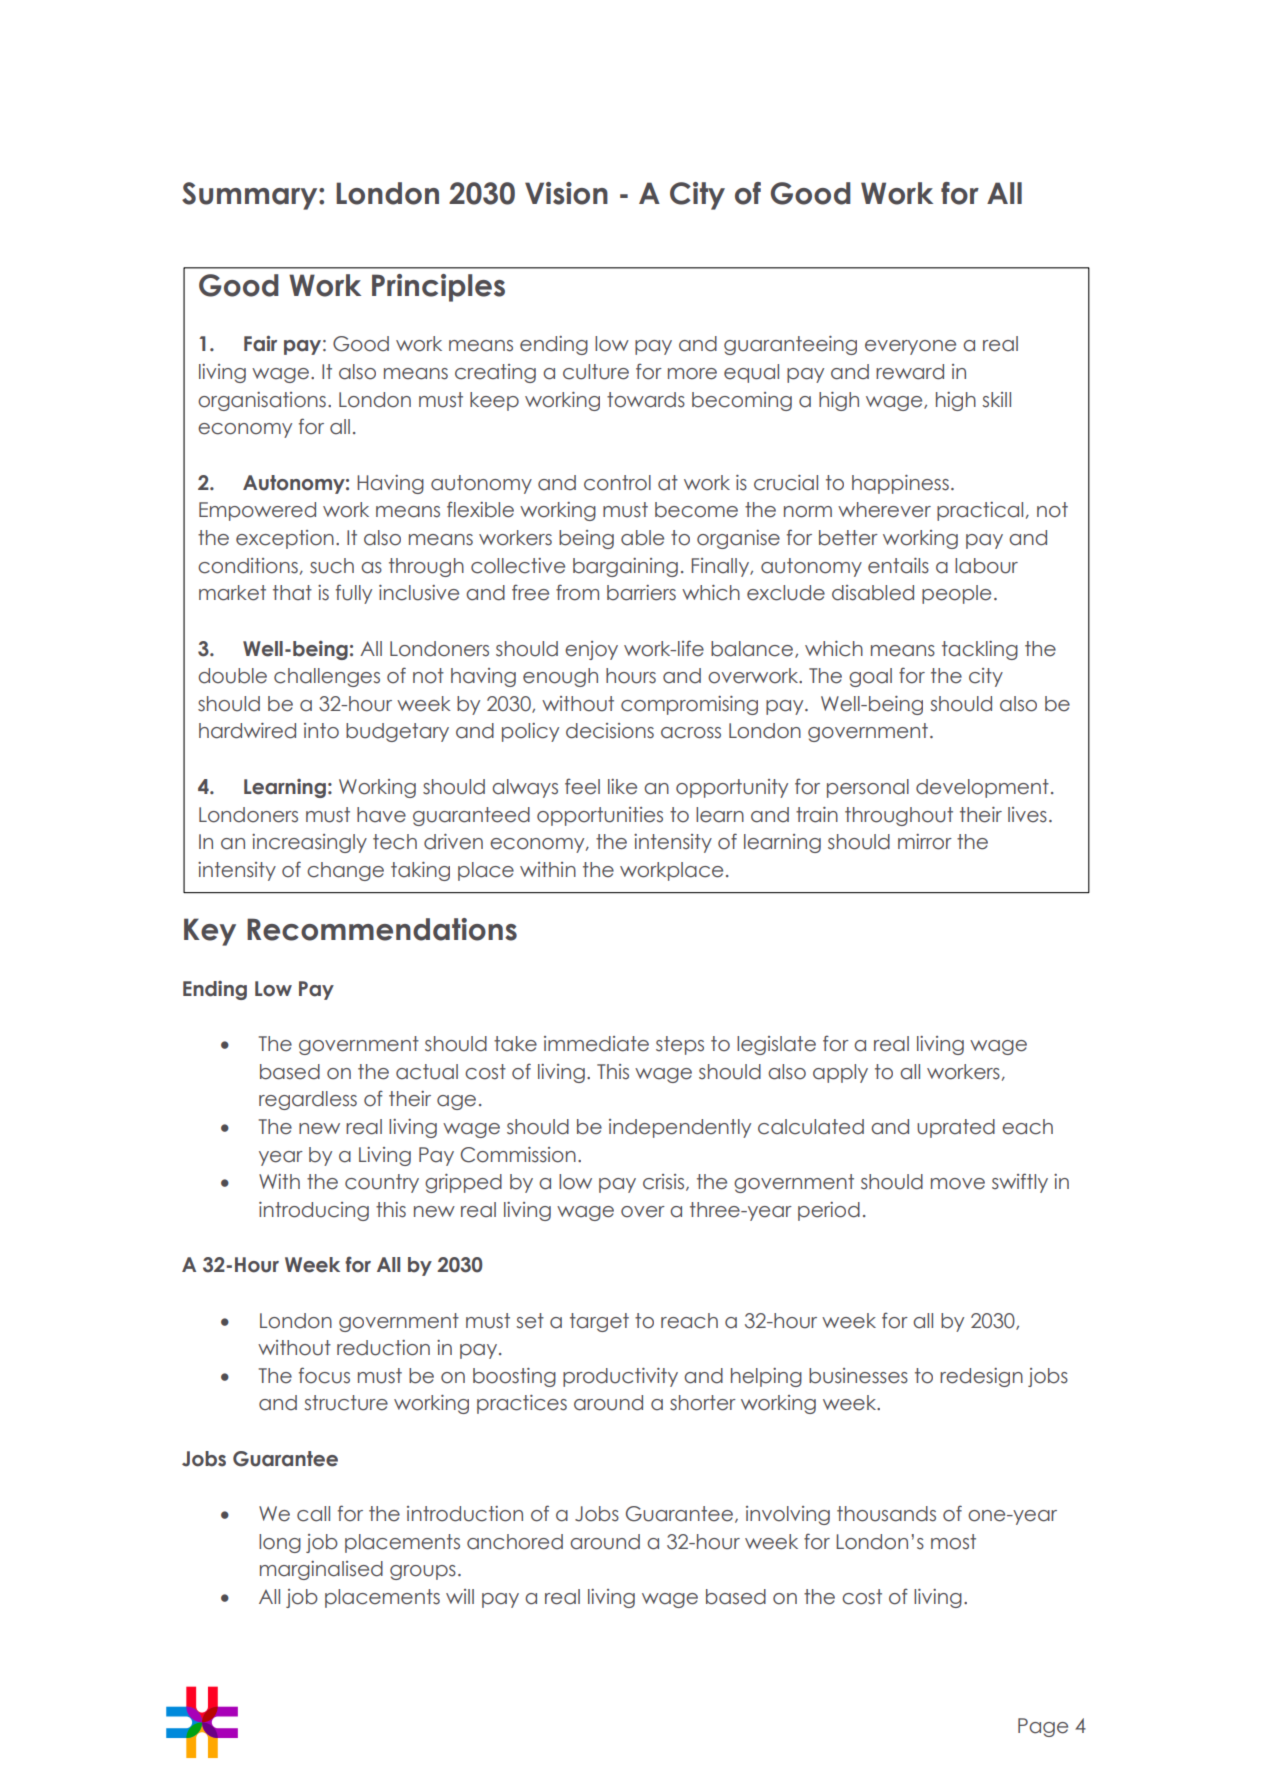 The height and width of the screenshot is (1791, 1266). What do you see at coordinates (680, 1128) in the screenshot?
I see `independently` at bounding box center [680, 1128].
